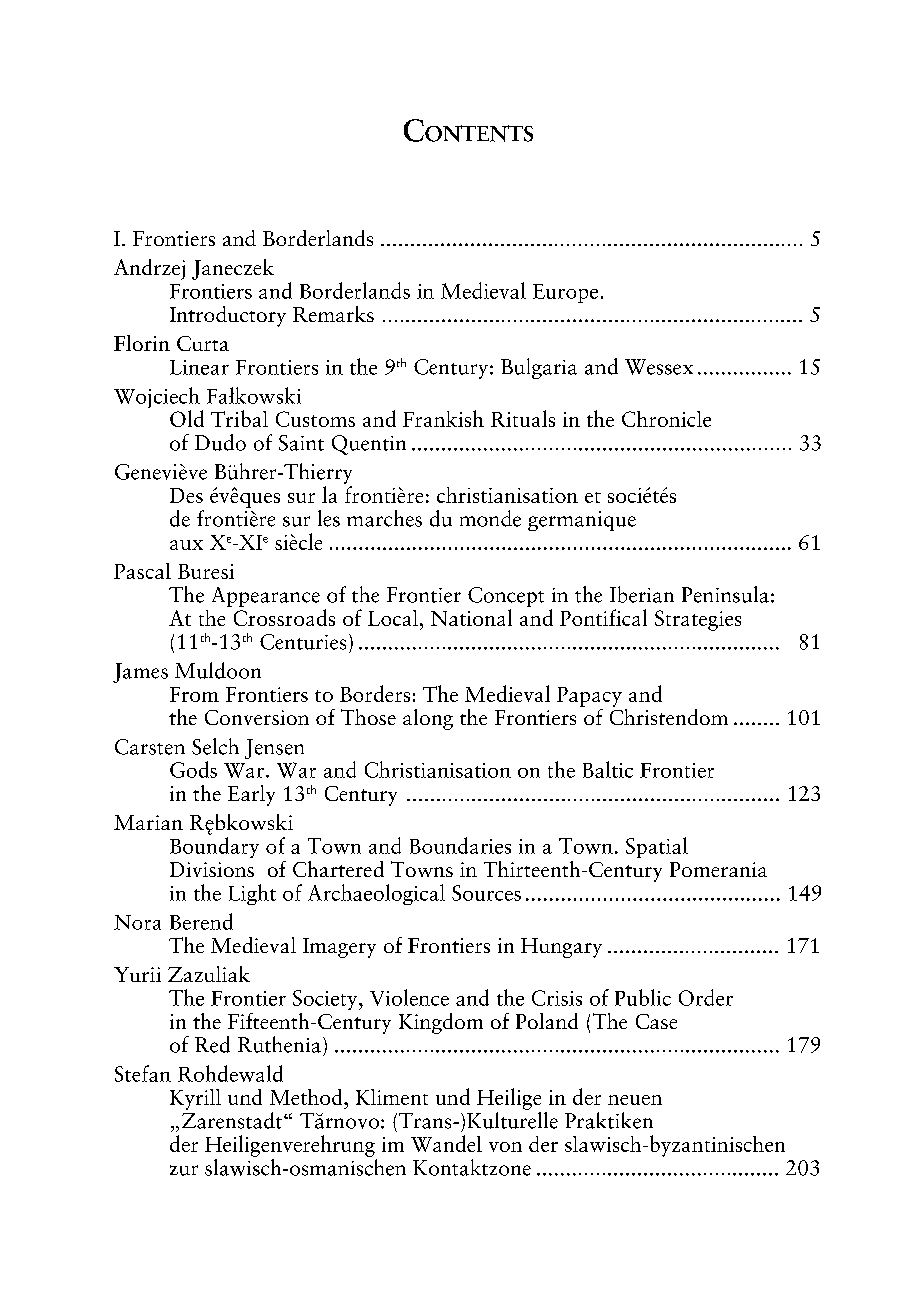  What do you see at coordinates (669, 715) in the image?
I see `Christendom` at bounding box center [669, 715].
